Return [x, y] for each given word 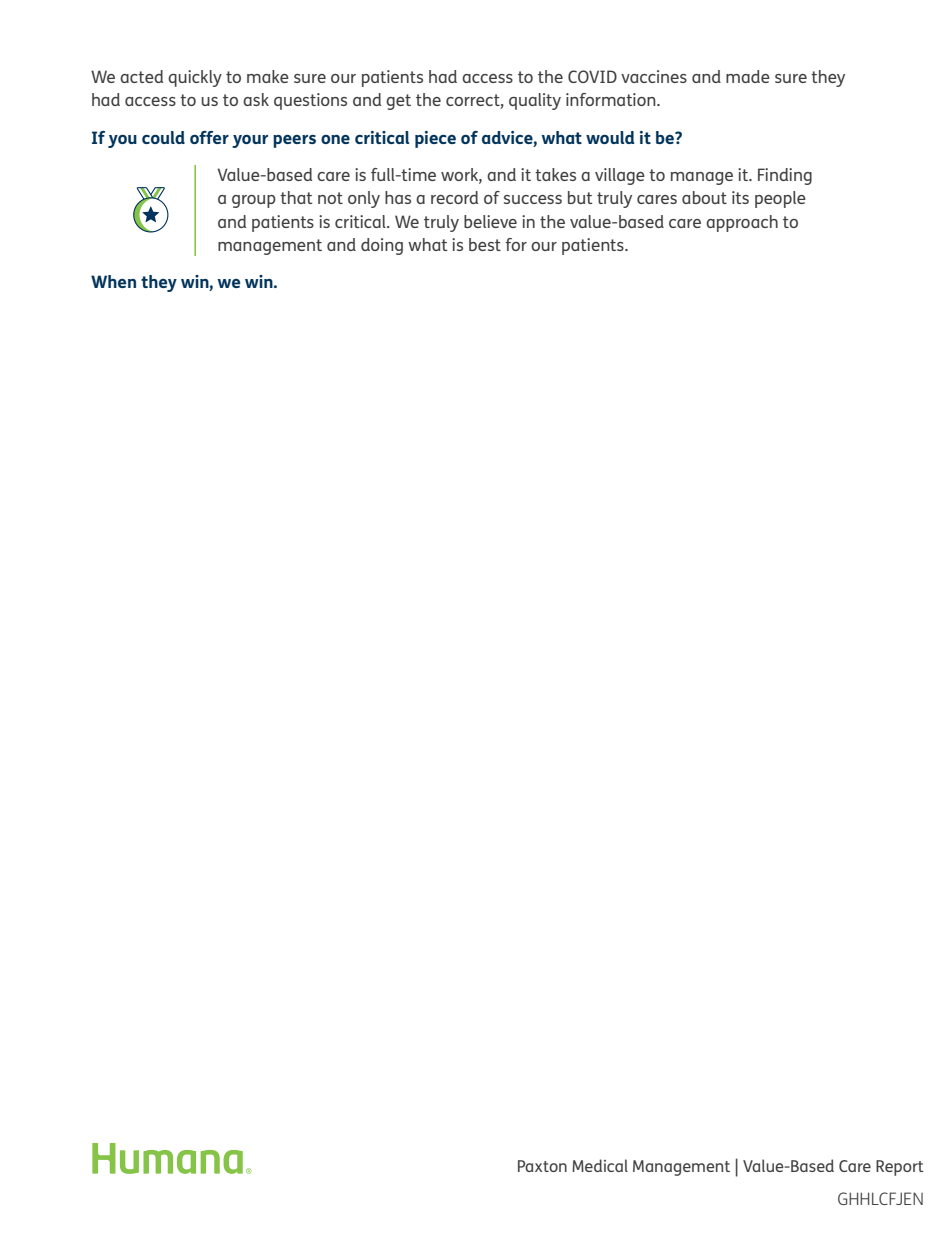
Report [900, 1168]
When [113, 281]
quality [535, 101]
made [748, 76]
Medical [600, 1165]
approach [742, 223]
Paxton [542, 1166]
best [485, 244]
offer [209, 137]
